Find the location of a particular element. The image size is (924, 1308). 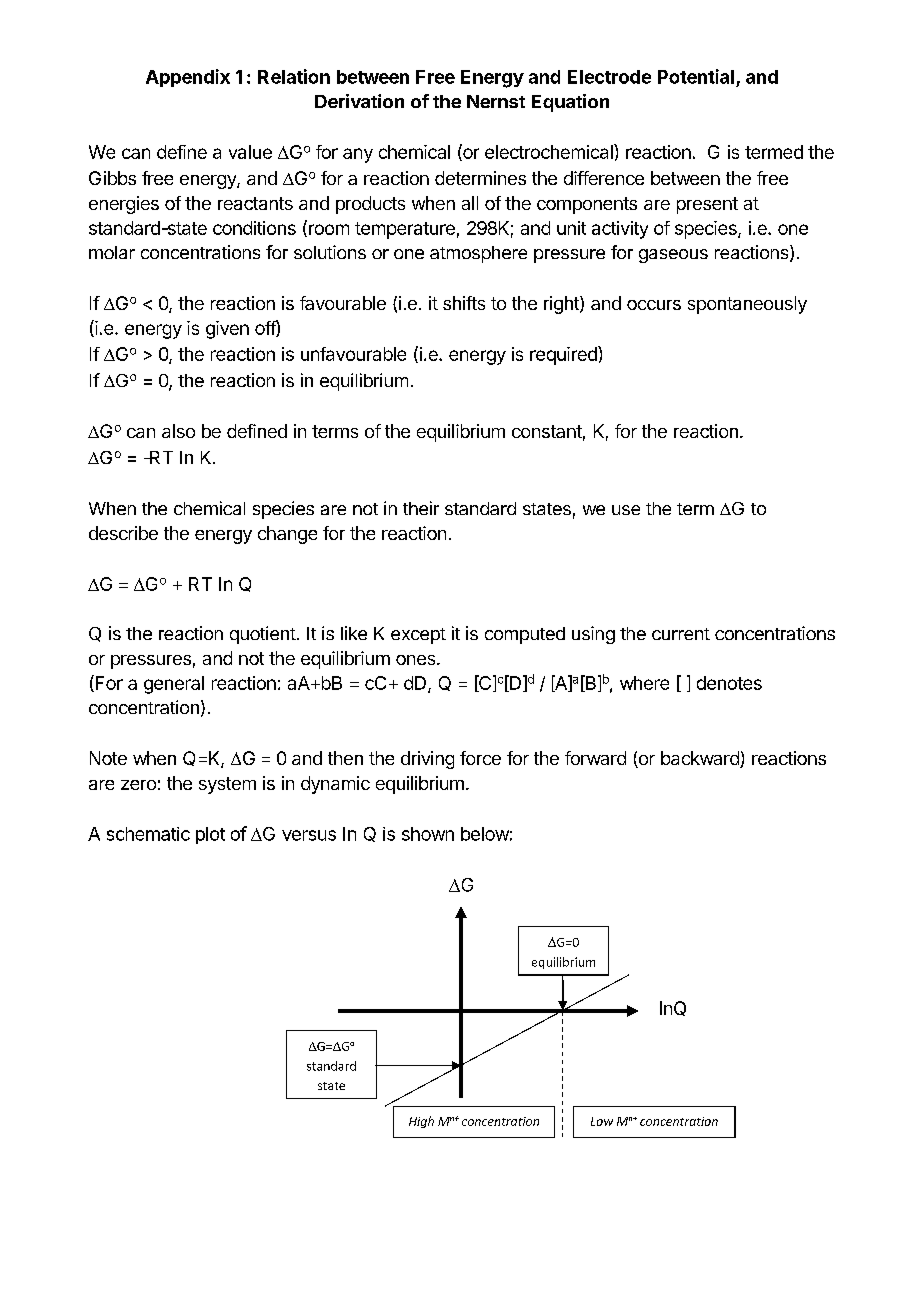

shifts is located at coordinates (464, 303).
